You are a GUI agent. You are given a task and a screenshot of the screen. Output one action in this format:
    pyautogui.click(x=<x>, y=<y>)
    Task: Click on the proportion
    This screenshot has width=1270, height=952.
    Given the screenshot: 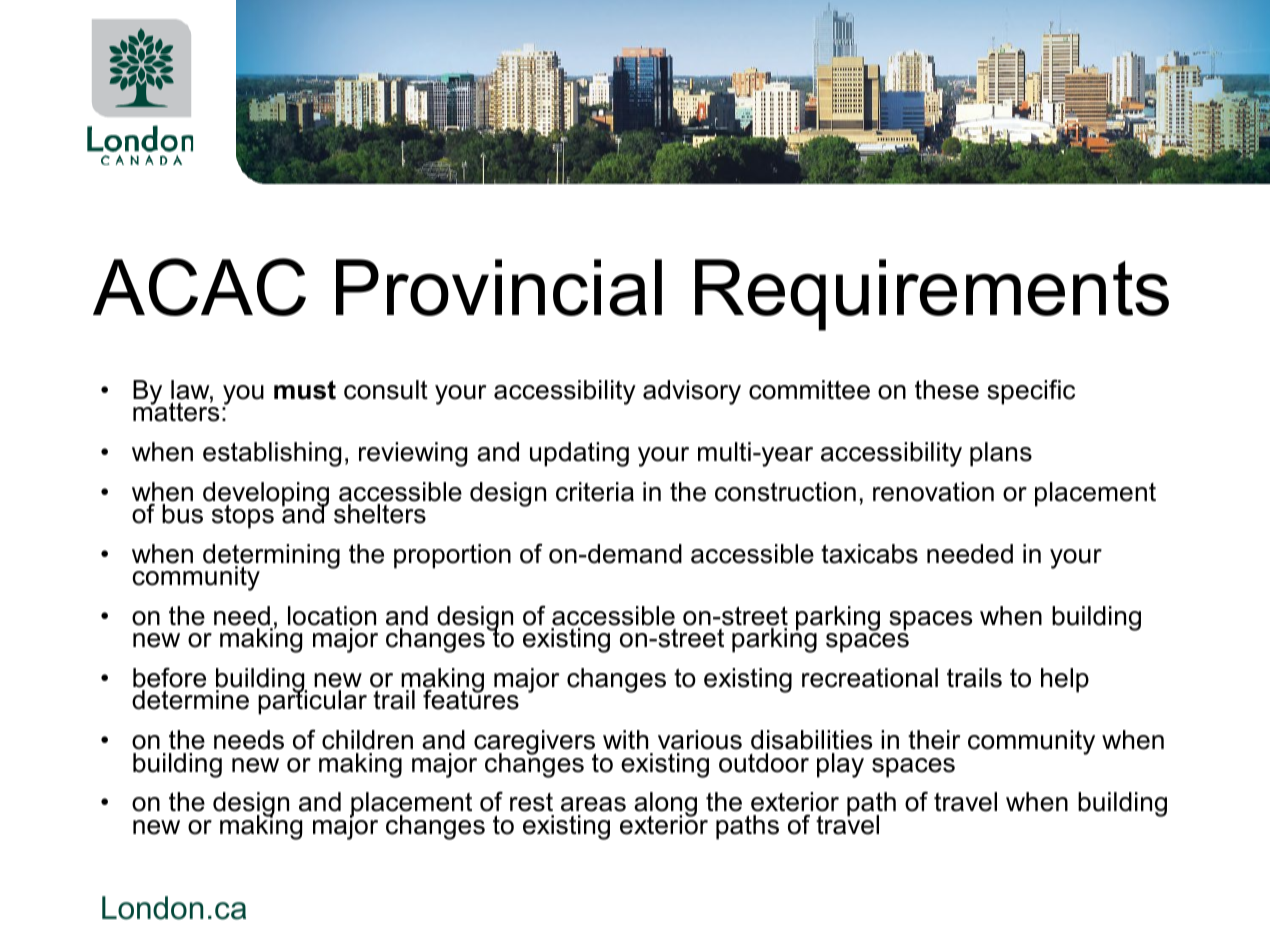 What is the action you would take?
    pyautogui.click(x=452, y=556)
